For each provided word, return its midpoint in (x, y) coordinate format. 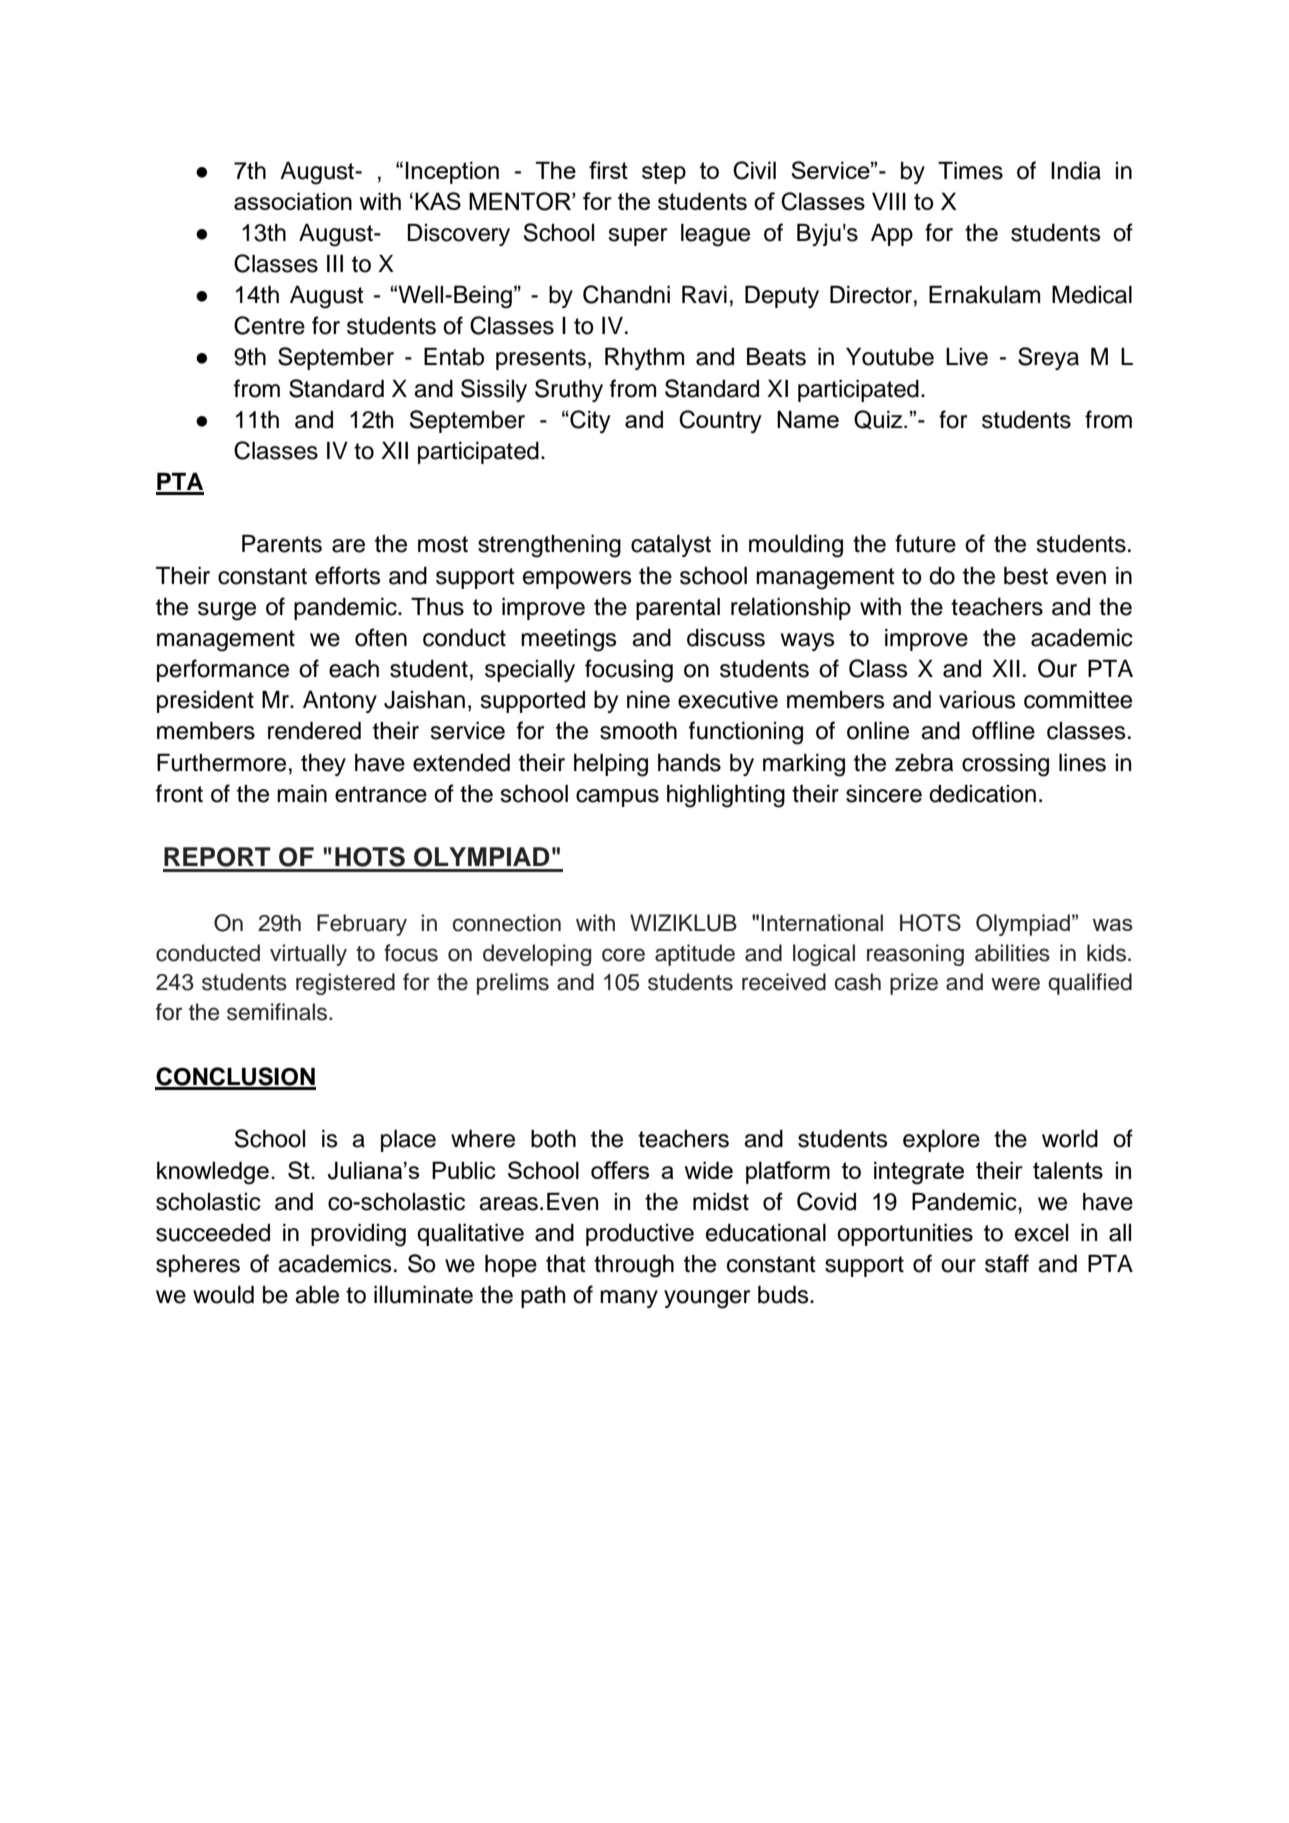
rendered (314, 731)
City (589, 422)
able (317, 1295)
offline (1003, 730)
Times (970, 171)
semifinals (278, 1012)
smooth (638, 731)
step (664, 173)
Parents (282, 544)
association (293, 201)
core (623, 955)
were (1015, 984)
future (925, 543)
